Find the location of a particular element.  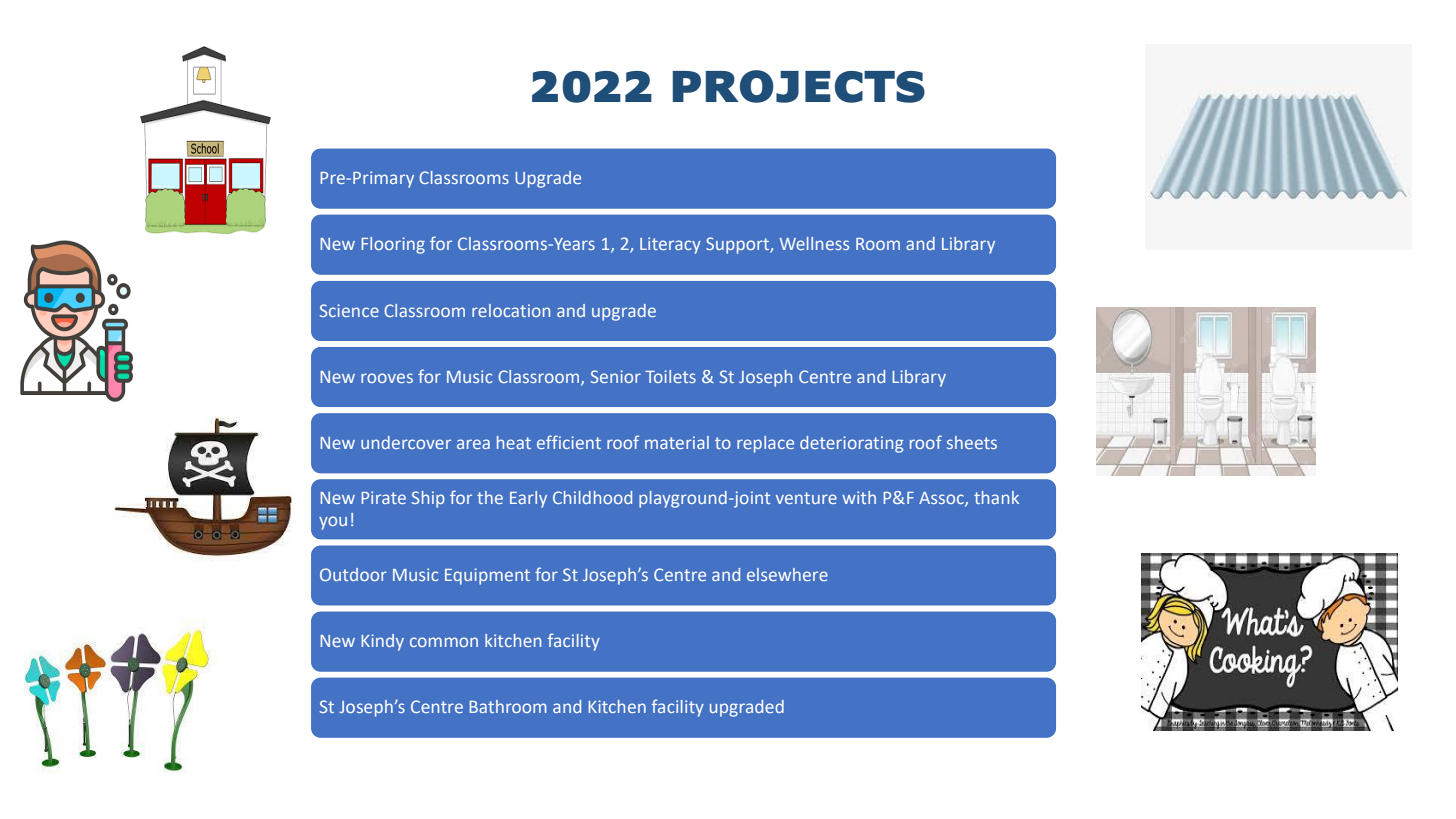

Assoc is located at coordinates (942, 499).
